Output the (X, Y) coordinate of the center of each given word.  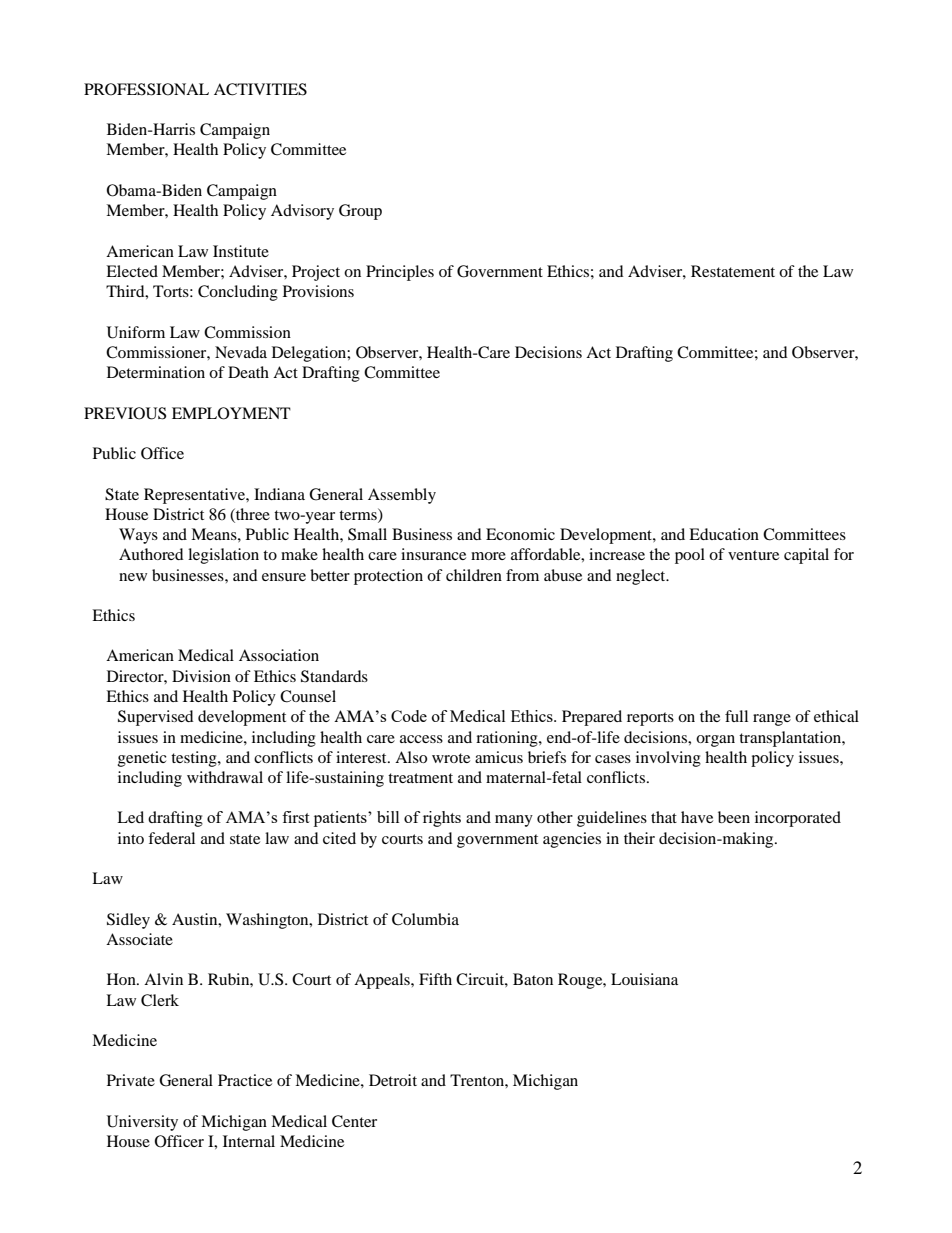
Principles (400, 273)
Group (360, 212)
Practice (245, 1080)
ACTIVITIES (260, 89)
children (474, 575)
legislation (223, 556)
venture (753, 555)
